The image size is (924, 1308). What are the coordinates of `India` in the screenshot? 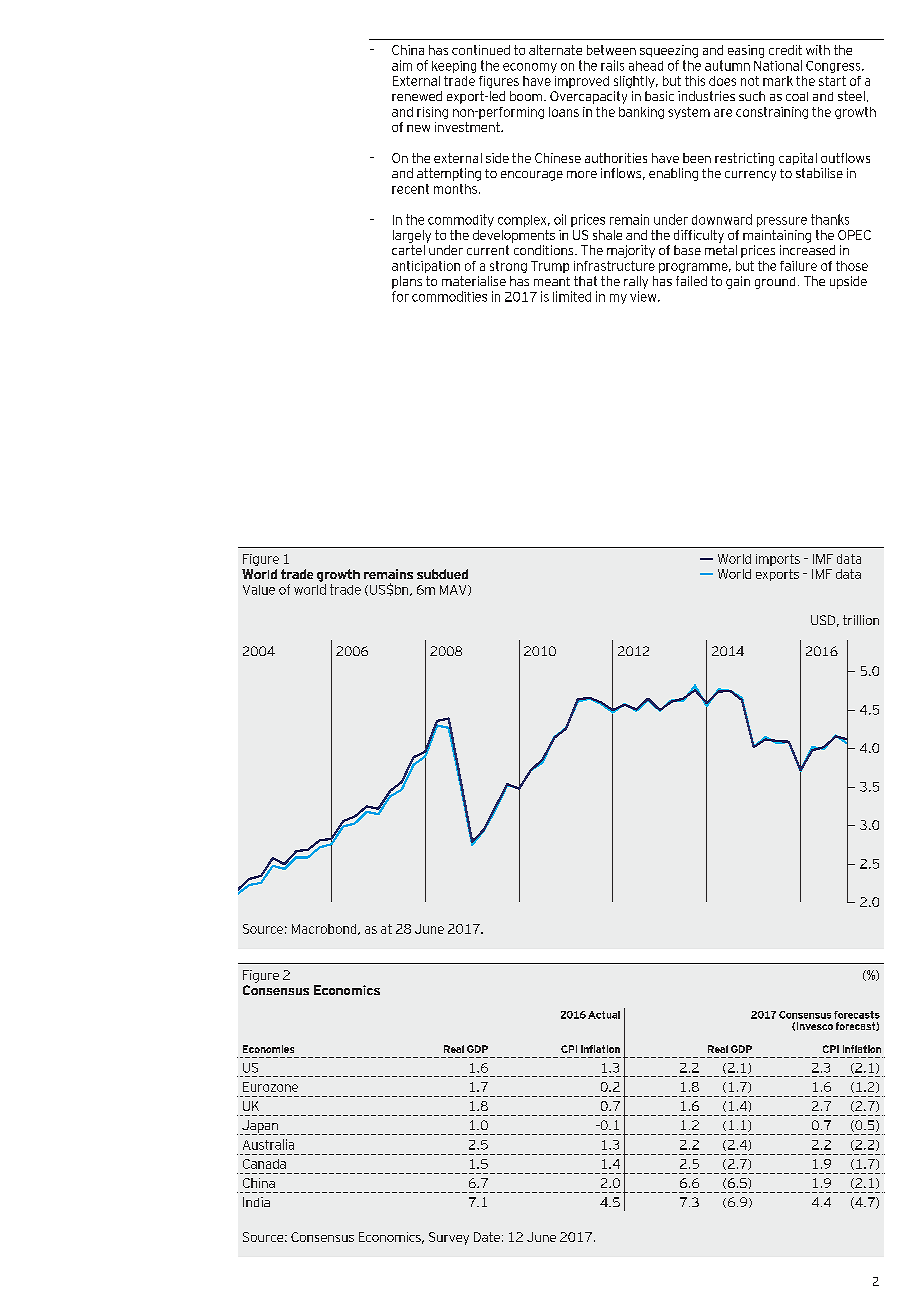 It's located at (256, 1202).
